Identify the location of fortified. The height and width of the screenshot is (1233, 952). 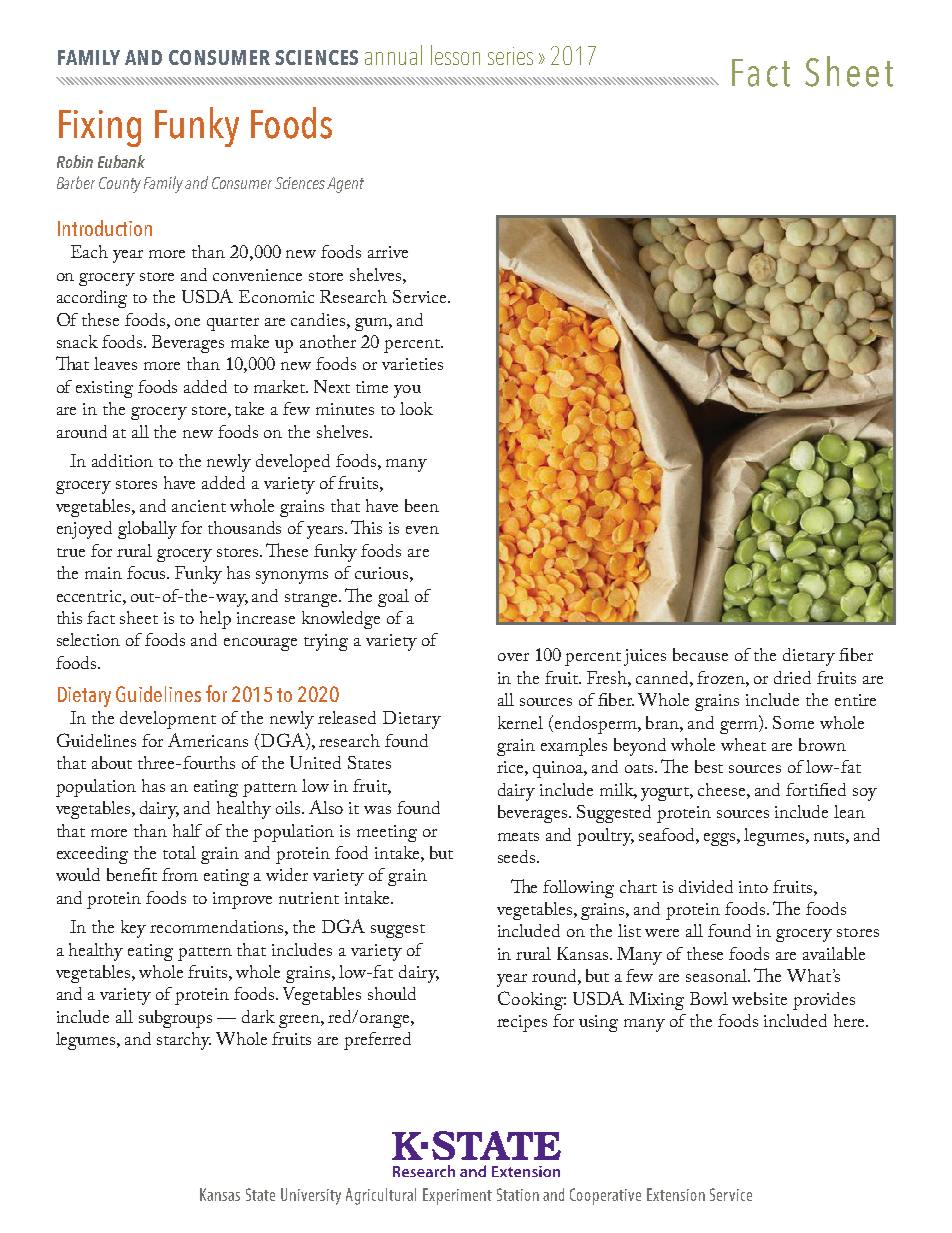
(816, 789).
